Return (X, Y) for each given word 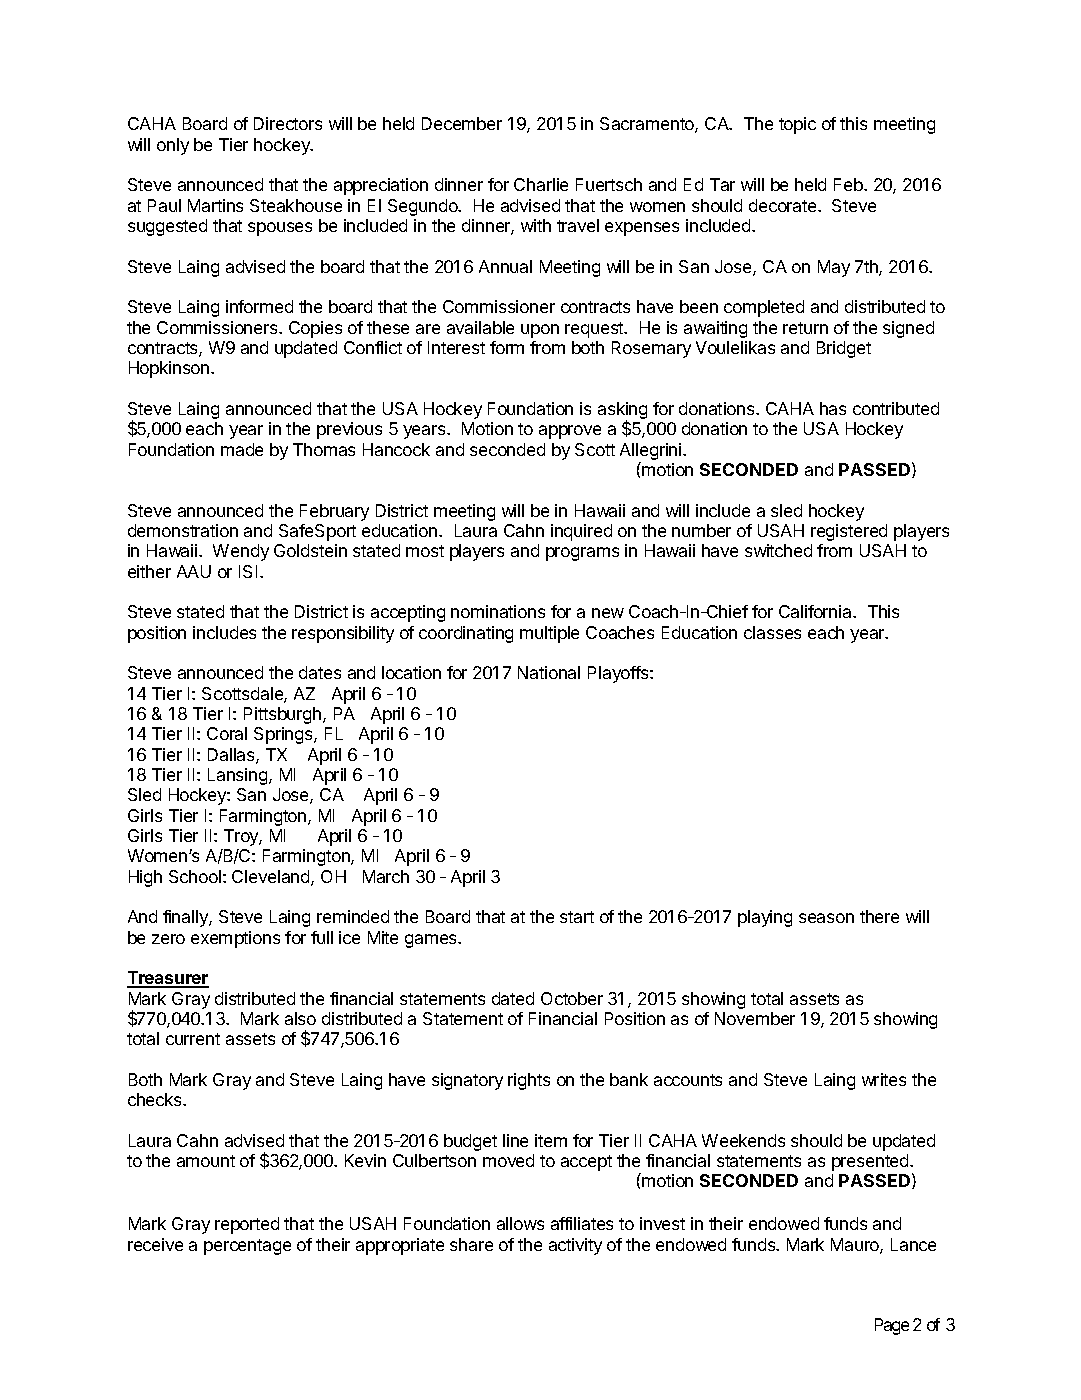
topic (797, 125)
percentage (247, 1247)
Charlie (541, 184)
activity (575, 1246)
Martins (215, 205)
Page (892, 1326)
